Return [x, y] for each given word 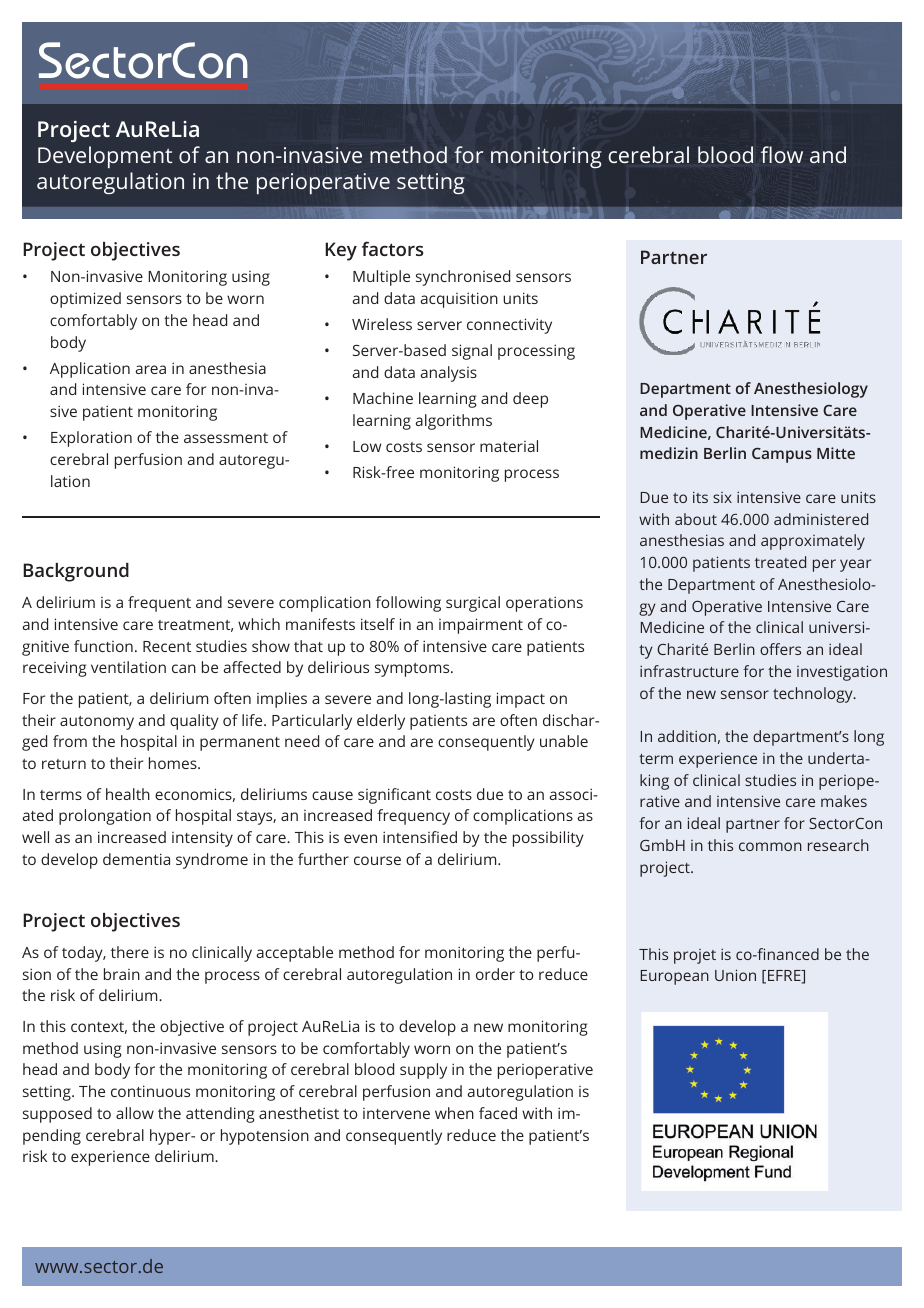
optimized [85, 300]
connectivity [509, 326]
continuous [150, 1091]
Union [735, 975]
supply [423, 1071]
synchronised [463, 278]
